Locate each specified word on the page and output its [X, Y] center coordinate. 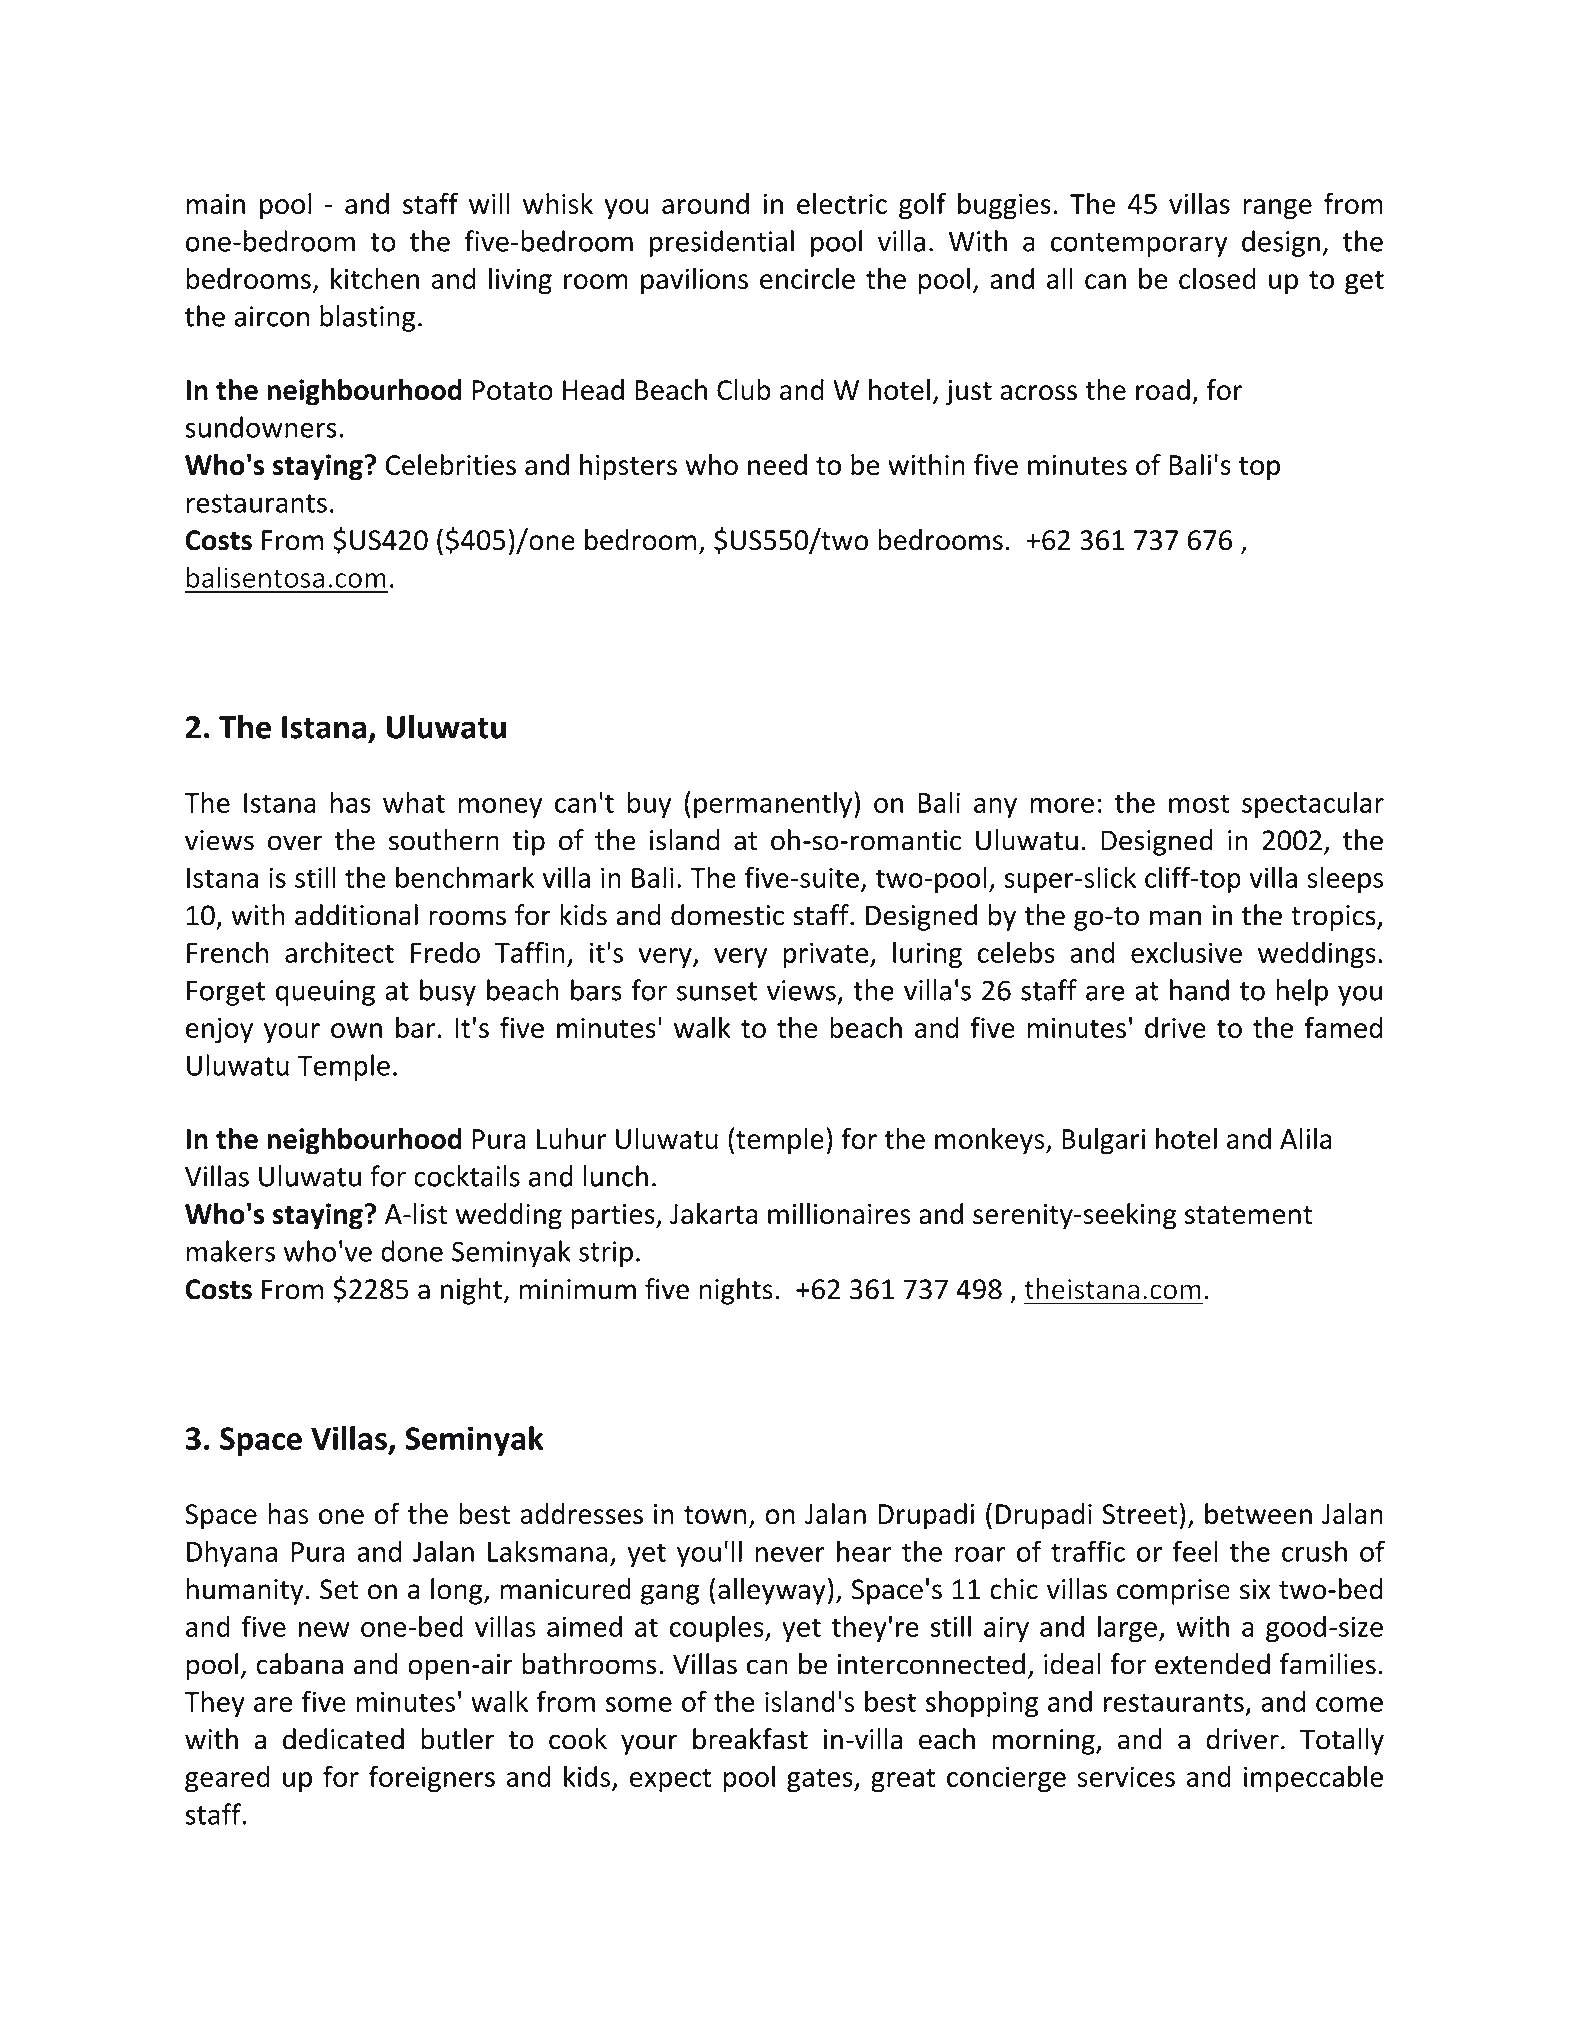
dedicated [343, 1739]
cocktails [467, 1176]
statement [1248, 1215]
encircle [807, 278]
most [1199, 803]
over [295, 843]
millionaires [839, 1213]
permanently [774, 804]
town [715, 1515]
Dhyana [232, 1553]
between [1258, 1513]
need [777, 464]
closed [1217, 278]
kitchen [375, 278]
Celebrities [451, 464]
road [1163, 389]
